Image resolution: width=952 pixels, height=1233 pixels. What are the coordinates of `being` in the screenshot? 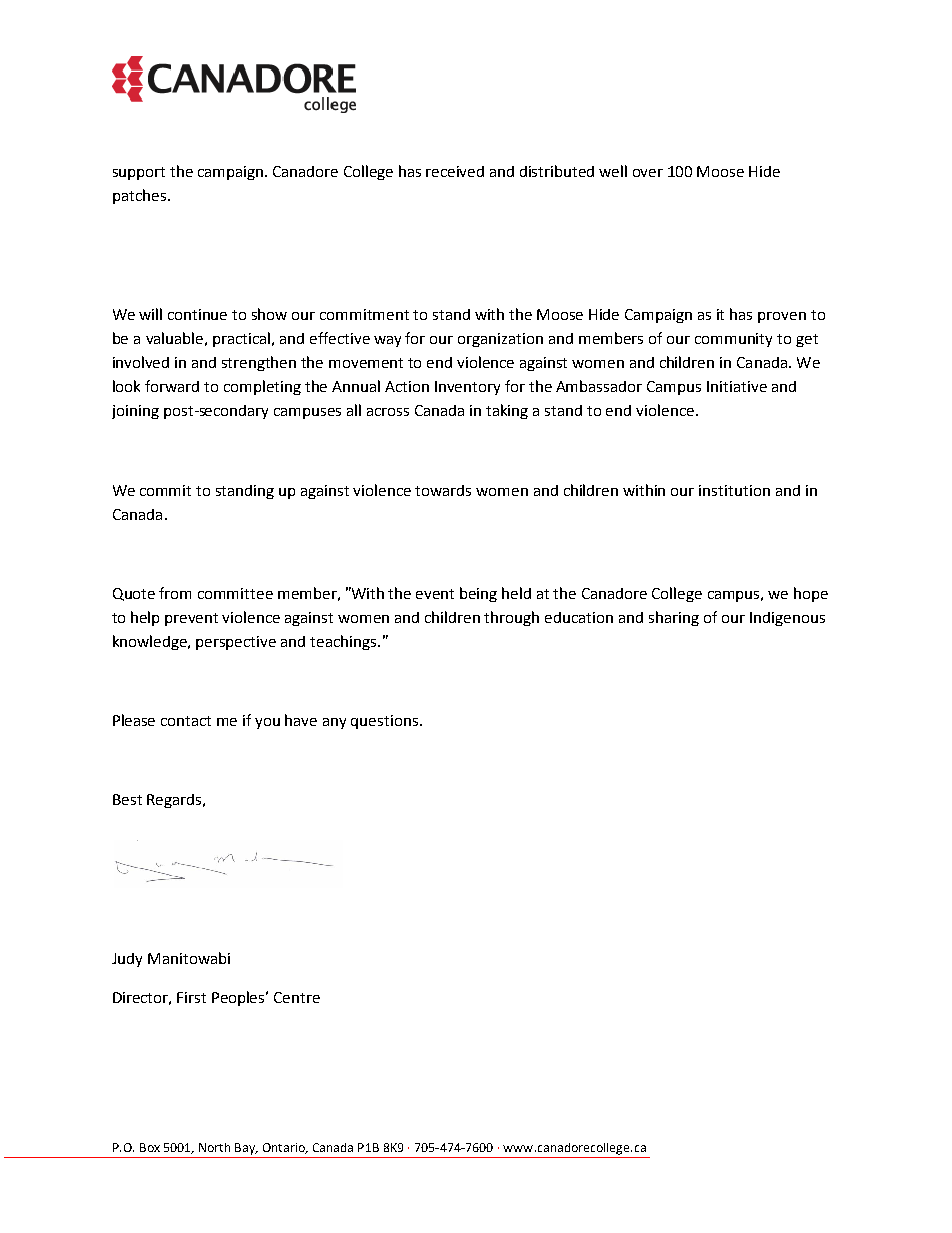 It's located at (478, 594).
